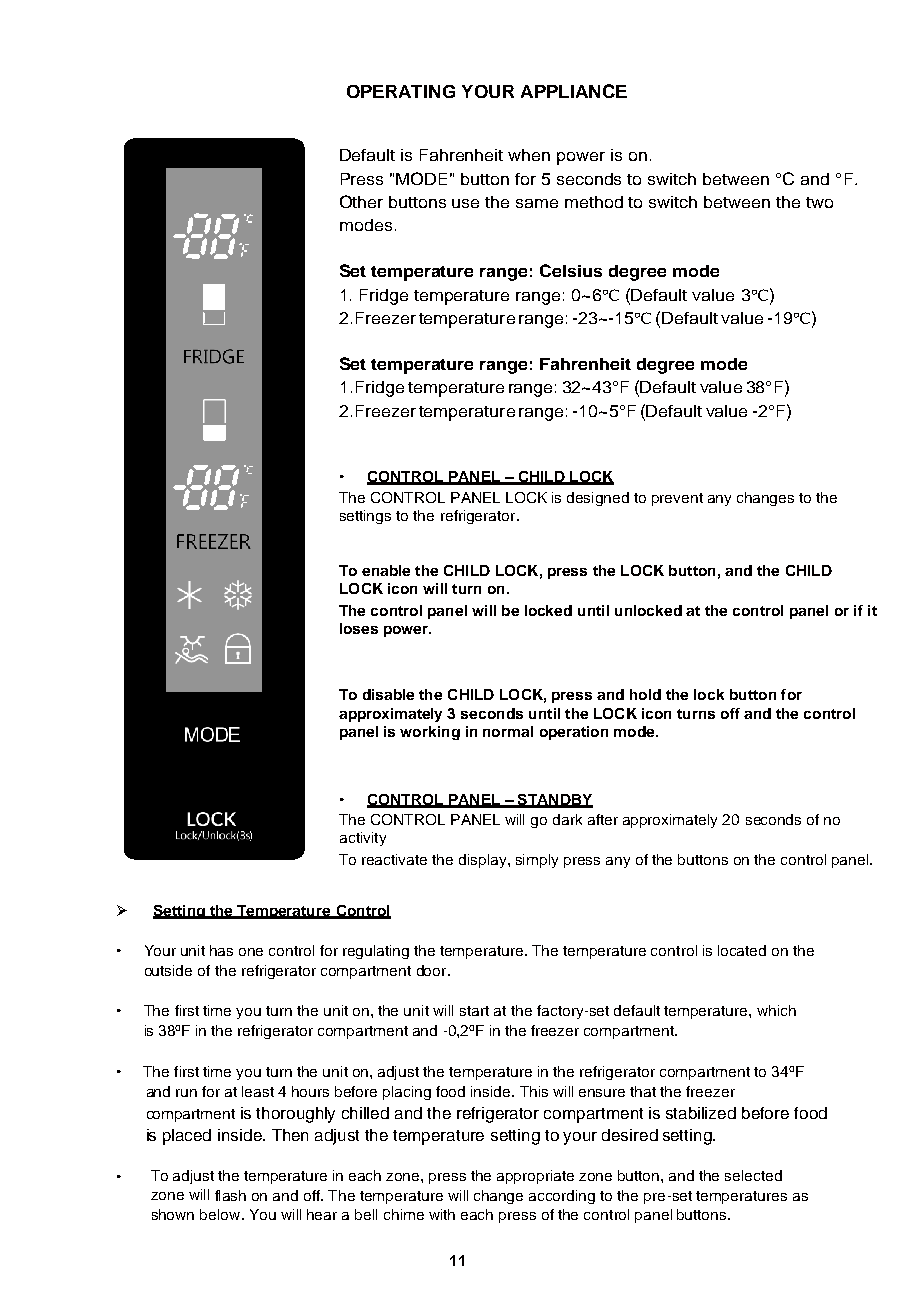 This screenshot has width=924, height=1307. What do you see at coordinates (361, 201) in the screenshot?
I see `Other` at bounding box center [361, 201].
